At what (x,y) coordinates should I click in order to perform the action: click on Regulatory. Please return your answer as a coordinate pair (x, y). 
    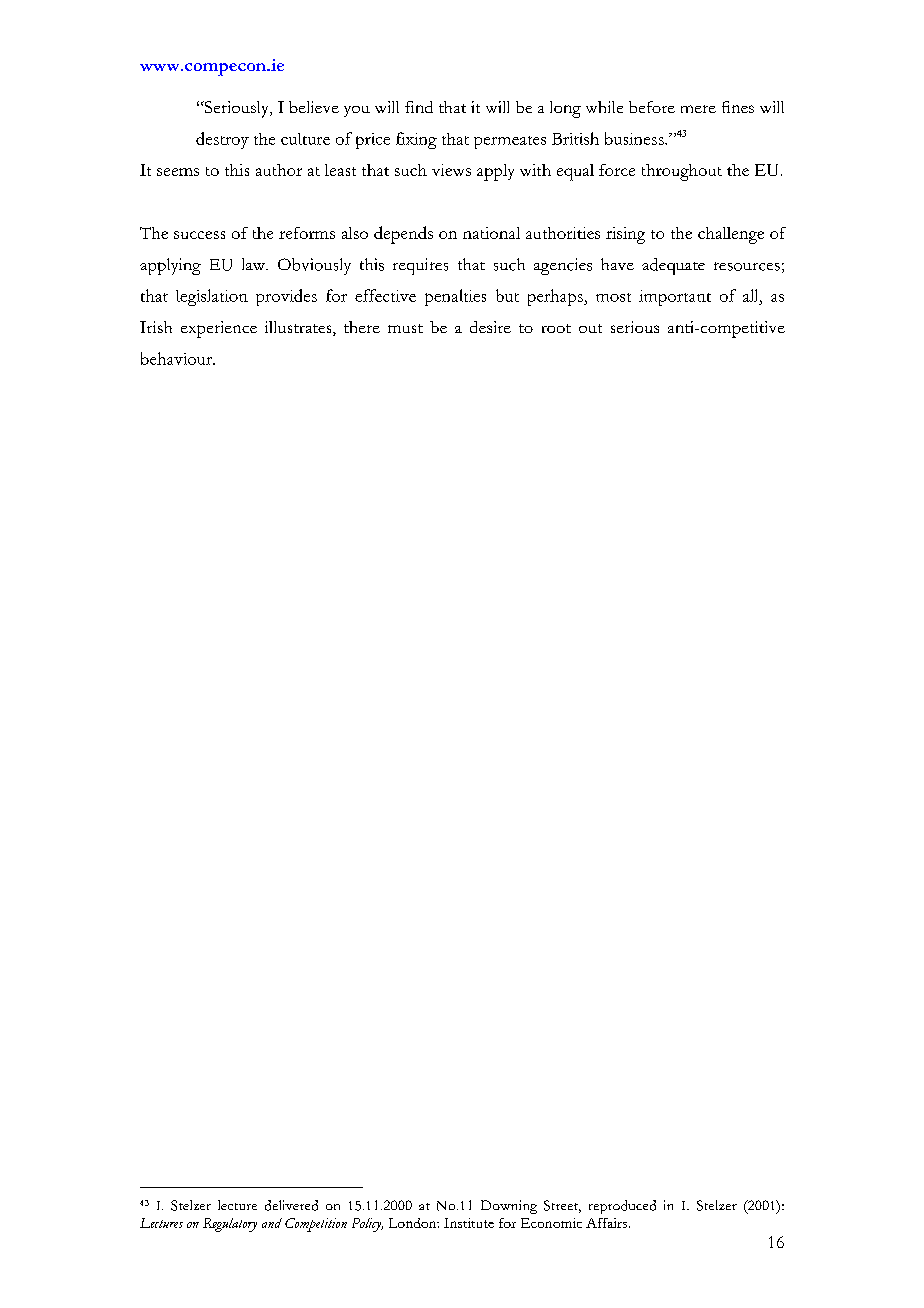
    Looking at the image, I should click on (230, 1225).
